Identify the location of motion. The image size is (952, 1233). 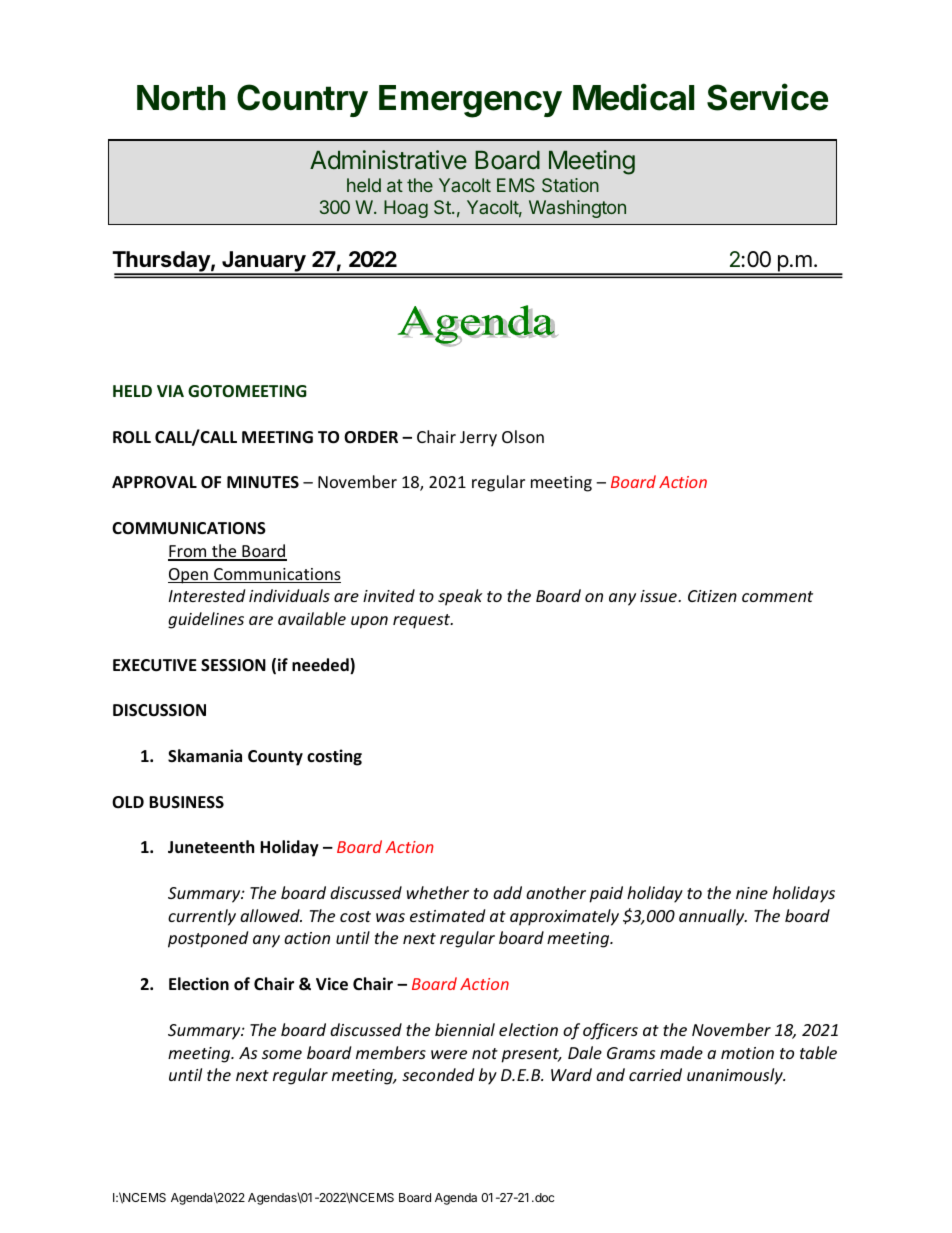
(747, 1053).
